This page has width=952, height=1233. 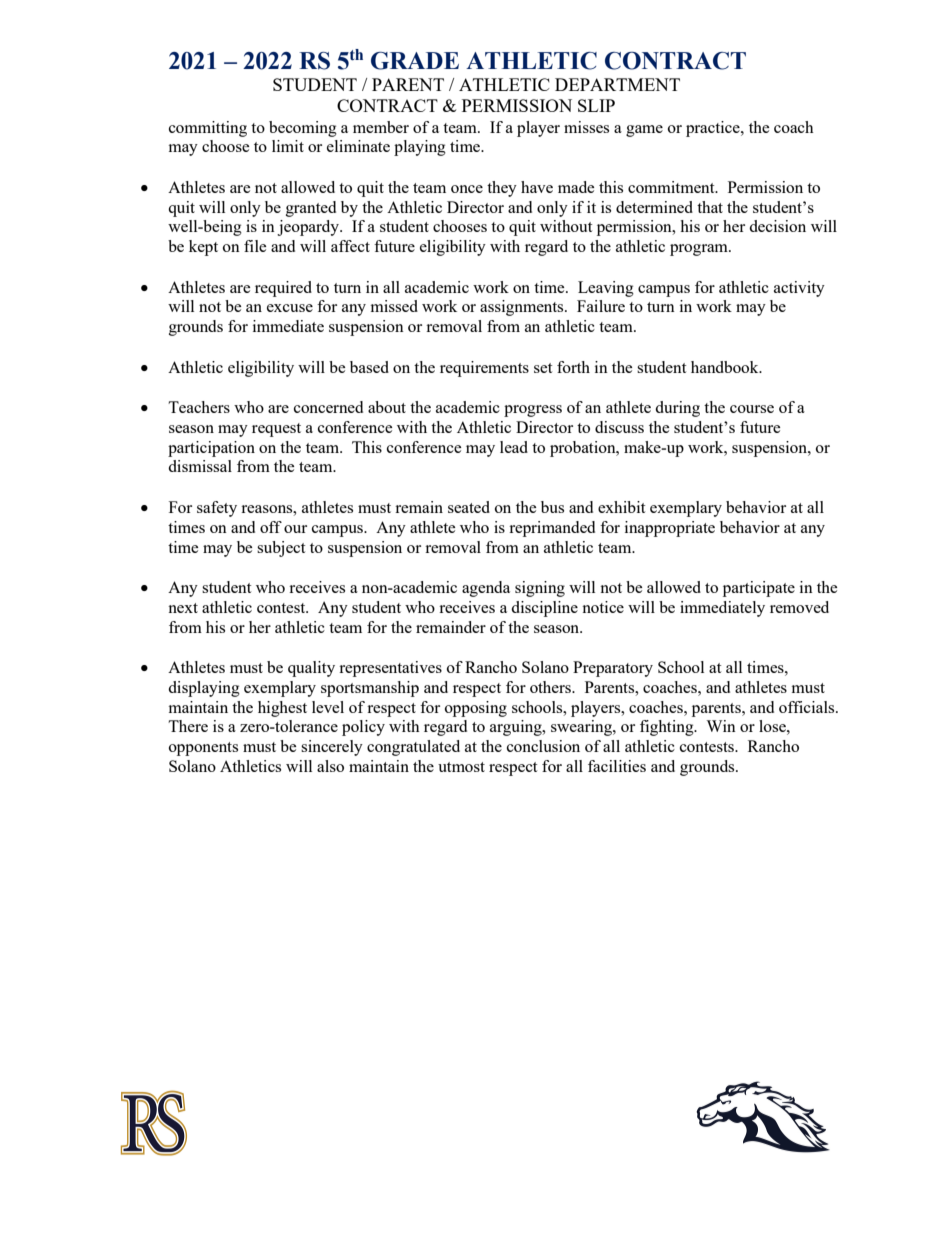 What do you see at coordinates (255, 246) in the page?
I see `file` at bounding box center [255, 246].
